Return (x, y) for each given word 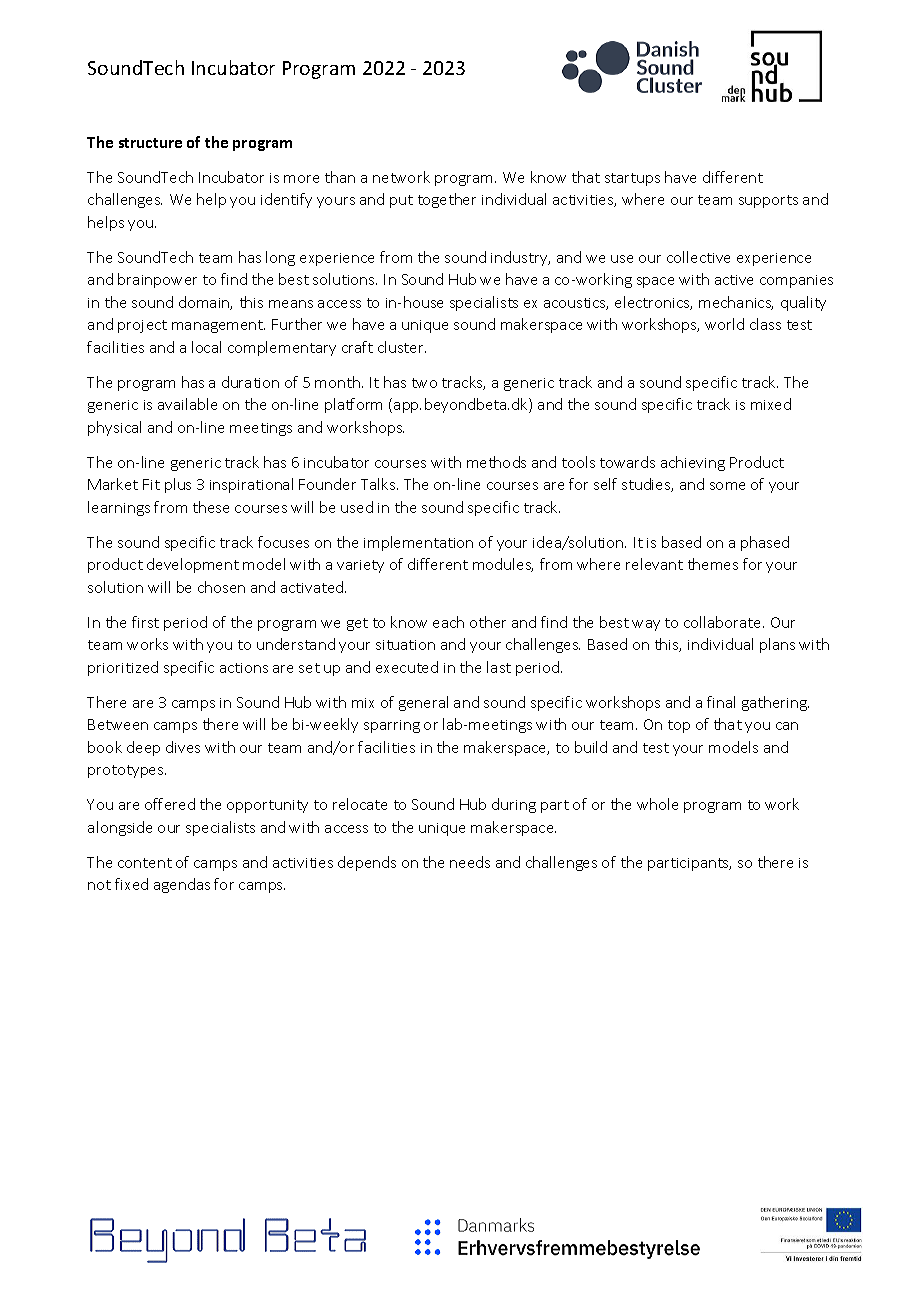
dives (183, 747)
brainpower (157, 280)
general (423, 703)
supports (768, 201)
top (679, 726)
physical (114, 428)
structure (150, 143)
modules (503, 565)
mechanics (736, 303)
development (193, 565)
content (145, 863)
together (447, 200)
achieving (693, 463)
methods (496, 462)
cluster (402, 347)
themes (713, 564)
